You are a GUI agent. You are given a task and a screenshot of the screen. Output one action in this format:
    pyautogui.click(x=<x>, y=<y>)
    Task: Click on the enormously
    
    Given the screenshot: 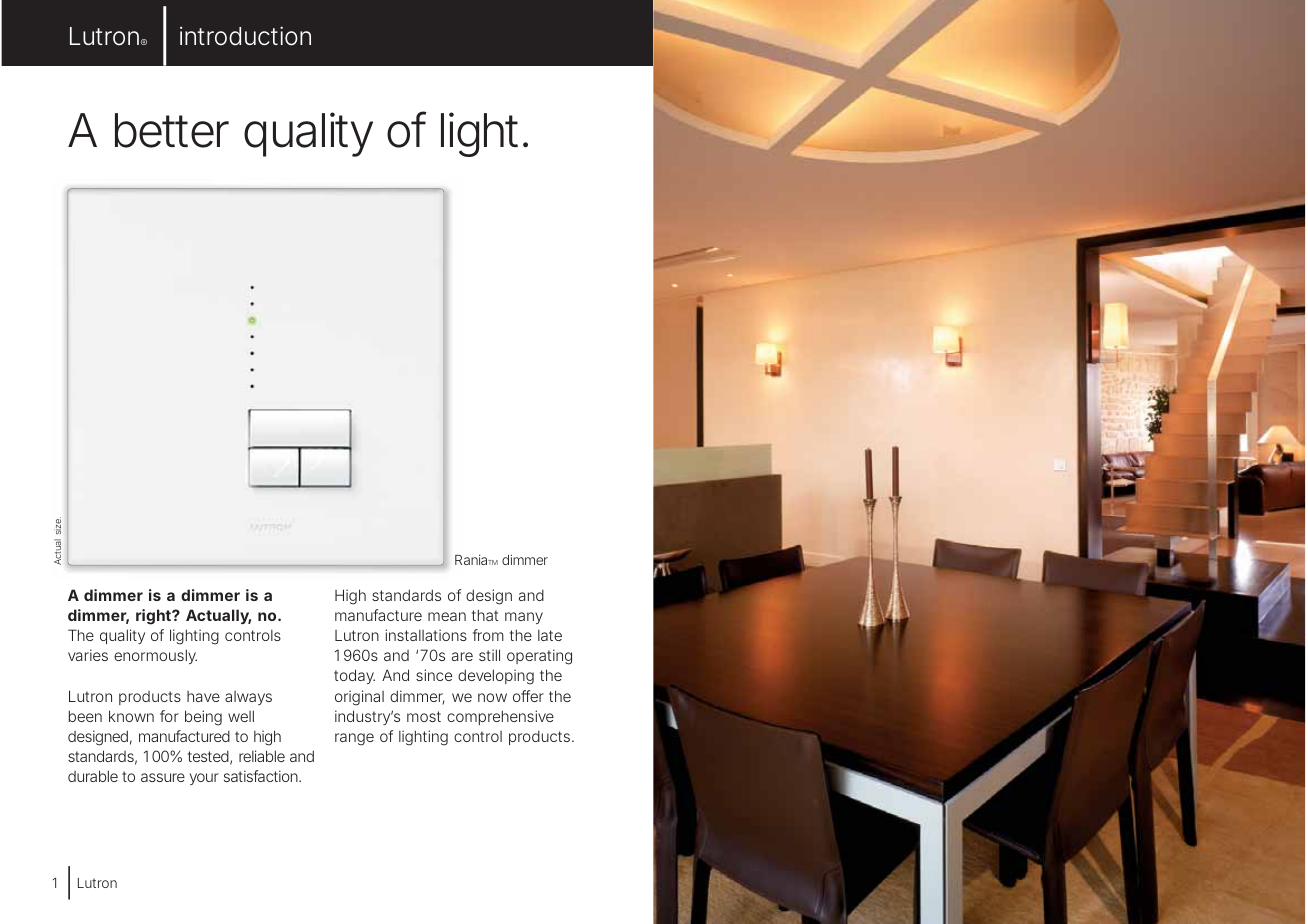 What is the action you would take?
    pyautogui.click(x=155, y=656)
